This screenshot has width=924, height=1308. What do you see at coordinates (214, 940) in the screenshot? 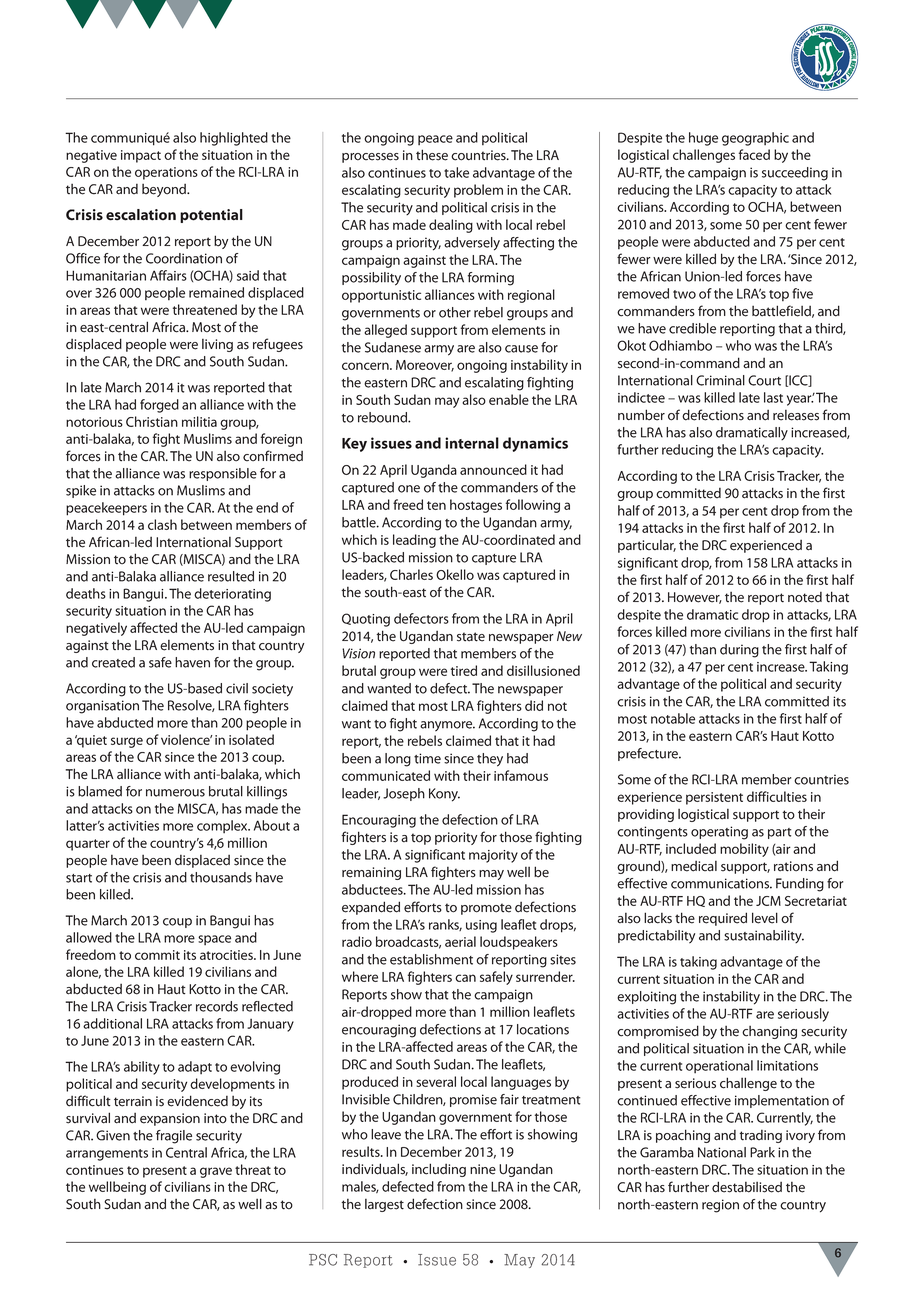
I see `space` at bounding box center [214, 940].
